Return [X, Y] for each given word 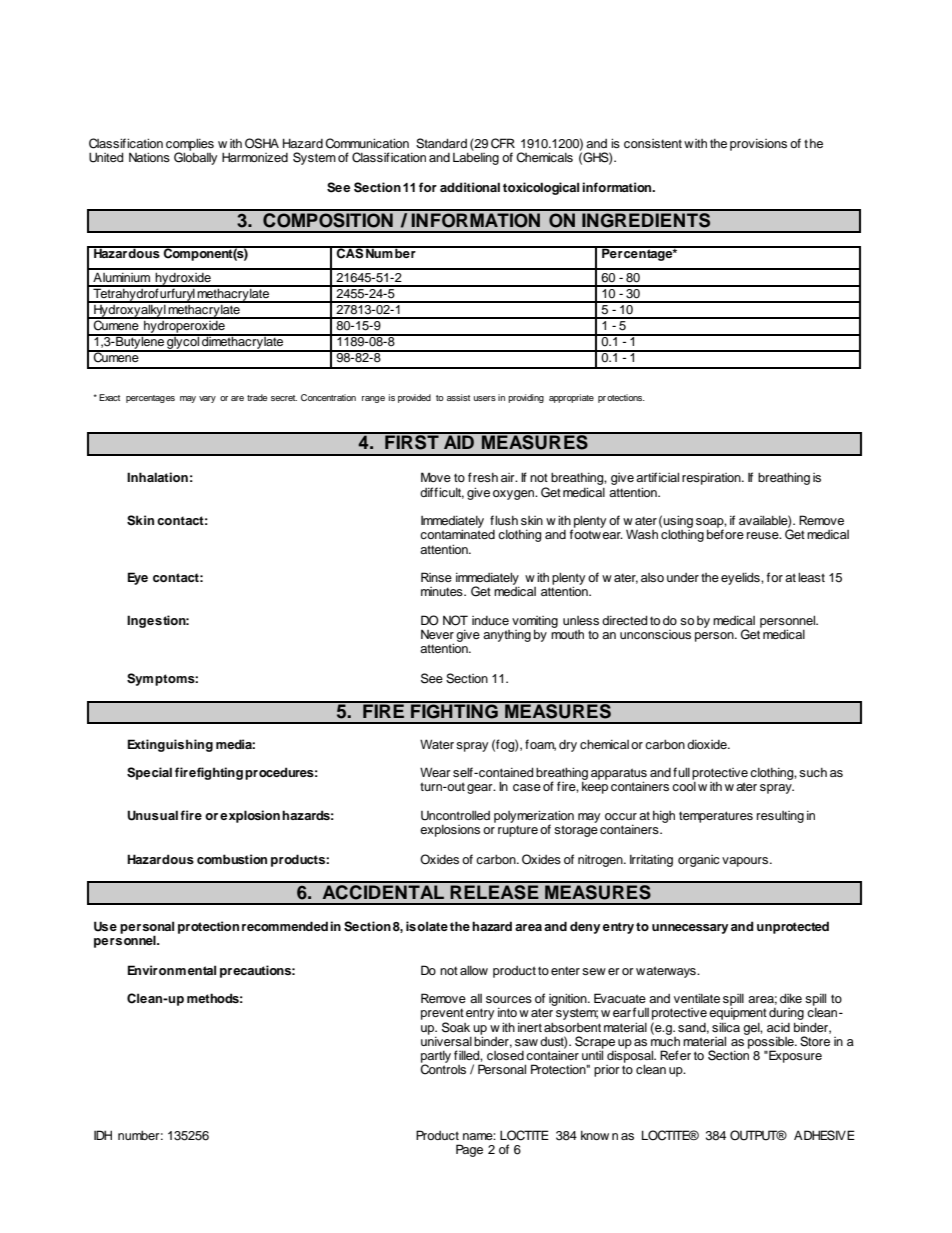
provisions [758, 145]
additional [470, 187]
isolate [427, 926]
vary [207, 399]
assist [458, 397]
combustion [232, 859]
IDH [103, 1135]
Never [437, 634]
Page [469, 1150]
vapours [745, 862]
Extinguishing [170, 745]
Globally [195, 158]
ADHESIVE [824, 1135]
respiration [712, 479]
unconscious [655, 634]
